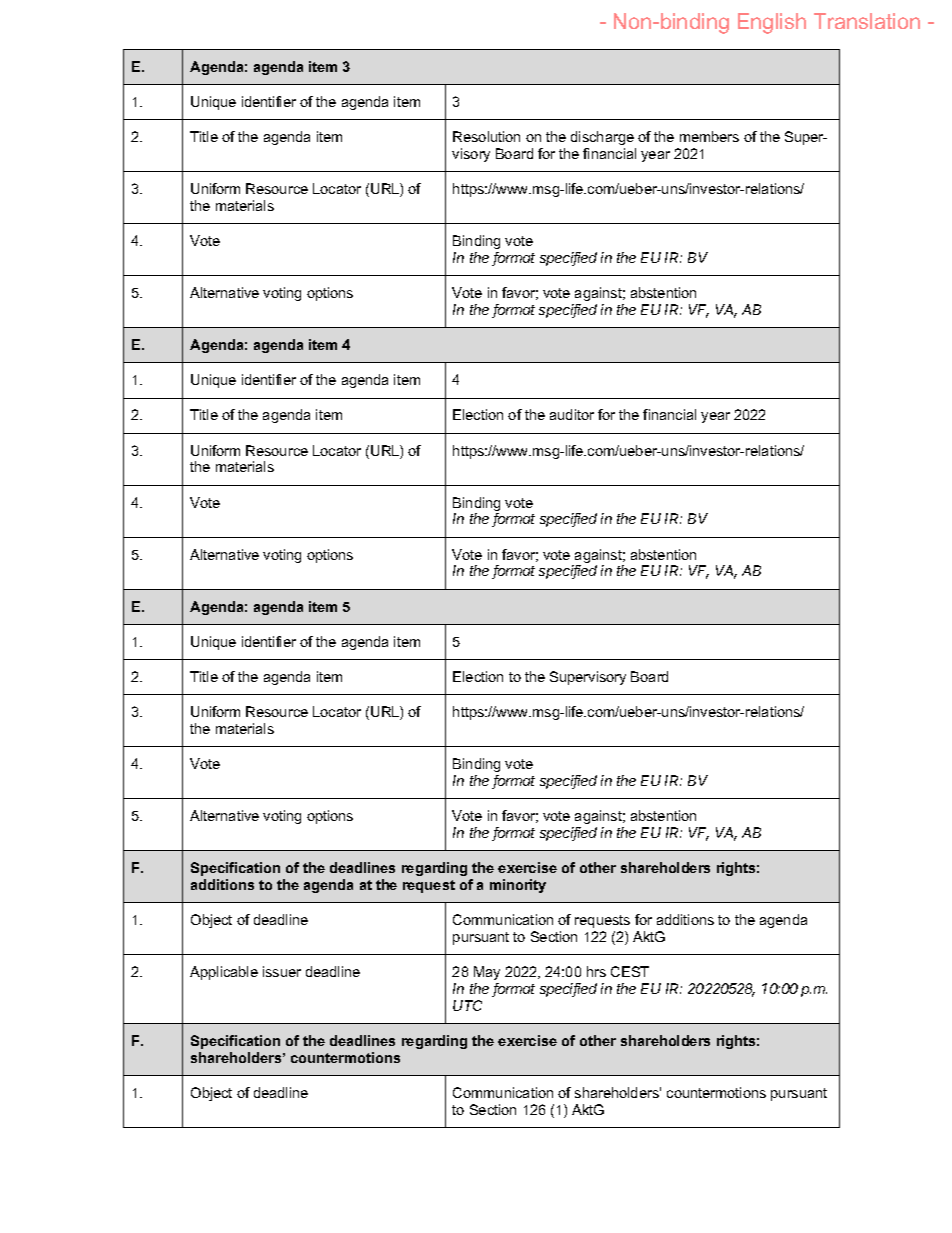 Image resolution: width=952 pixels, height=1233 pixels. I want to click on May, so click(487, 973).
